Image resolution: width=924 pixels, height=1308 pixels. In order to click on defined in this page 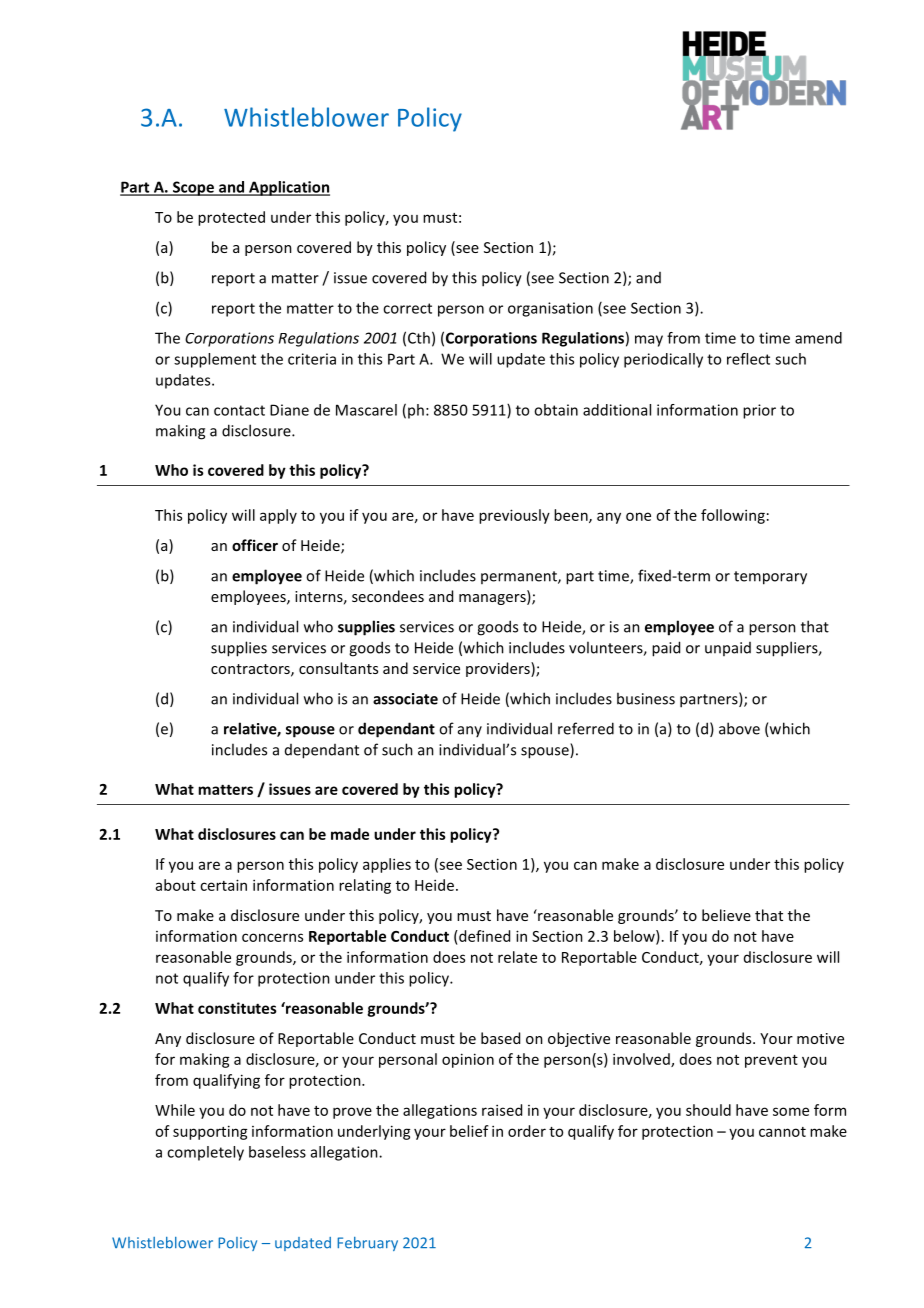, I will do `click(483, 936)`.
